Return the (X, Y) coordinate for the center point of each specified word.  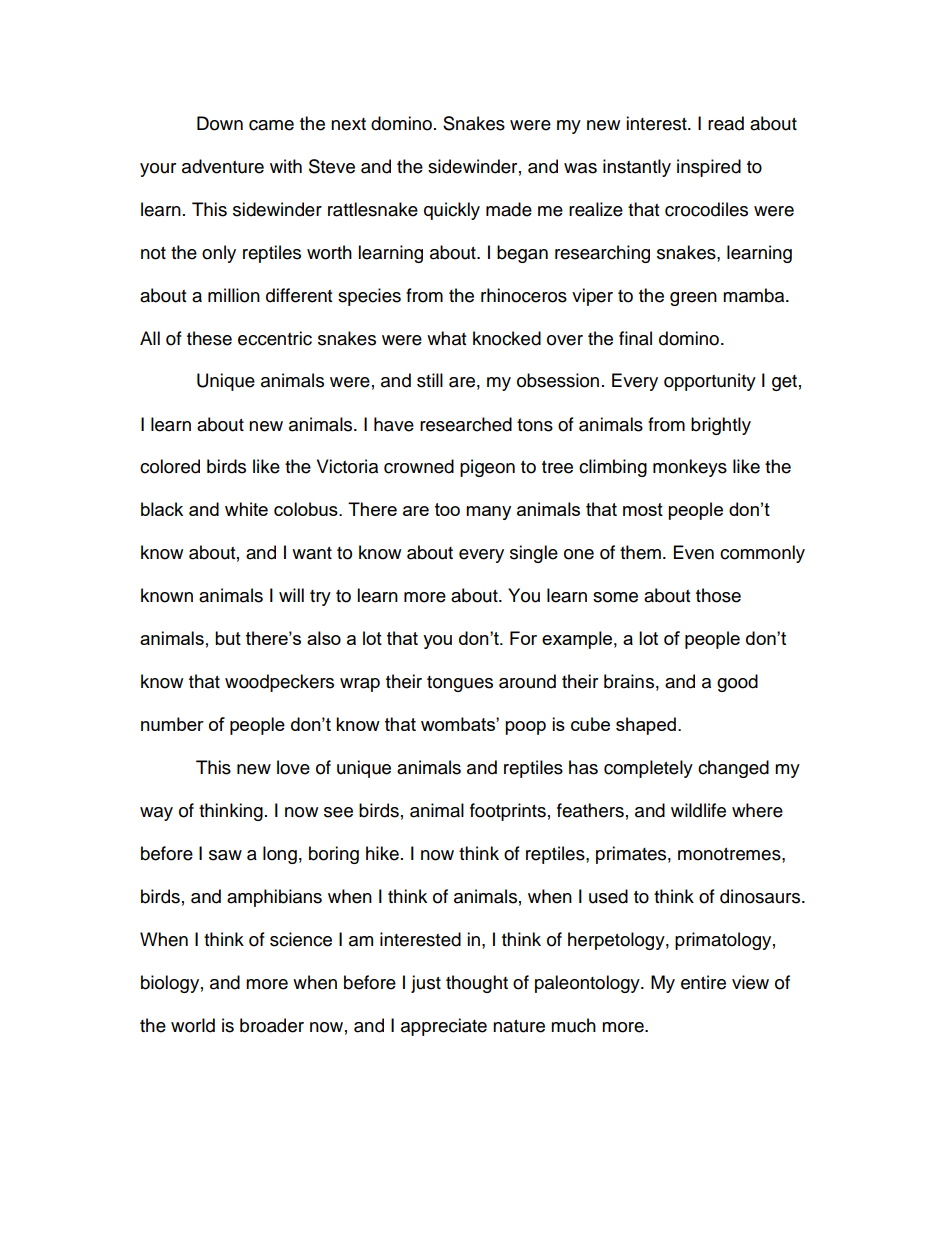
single (534, 554)
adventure (223, 166)
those (718, 595)
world (193, 1025)
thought (477, 984)
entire (703, 982)
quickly (452, 211)
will (291, 595)
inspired (709, 168)
